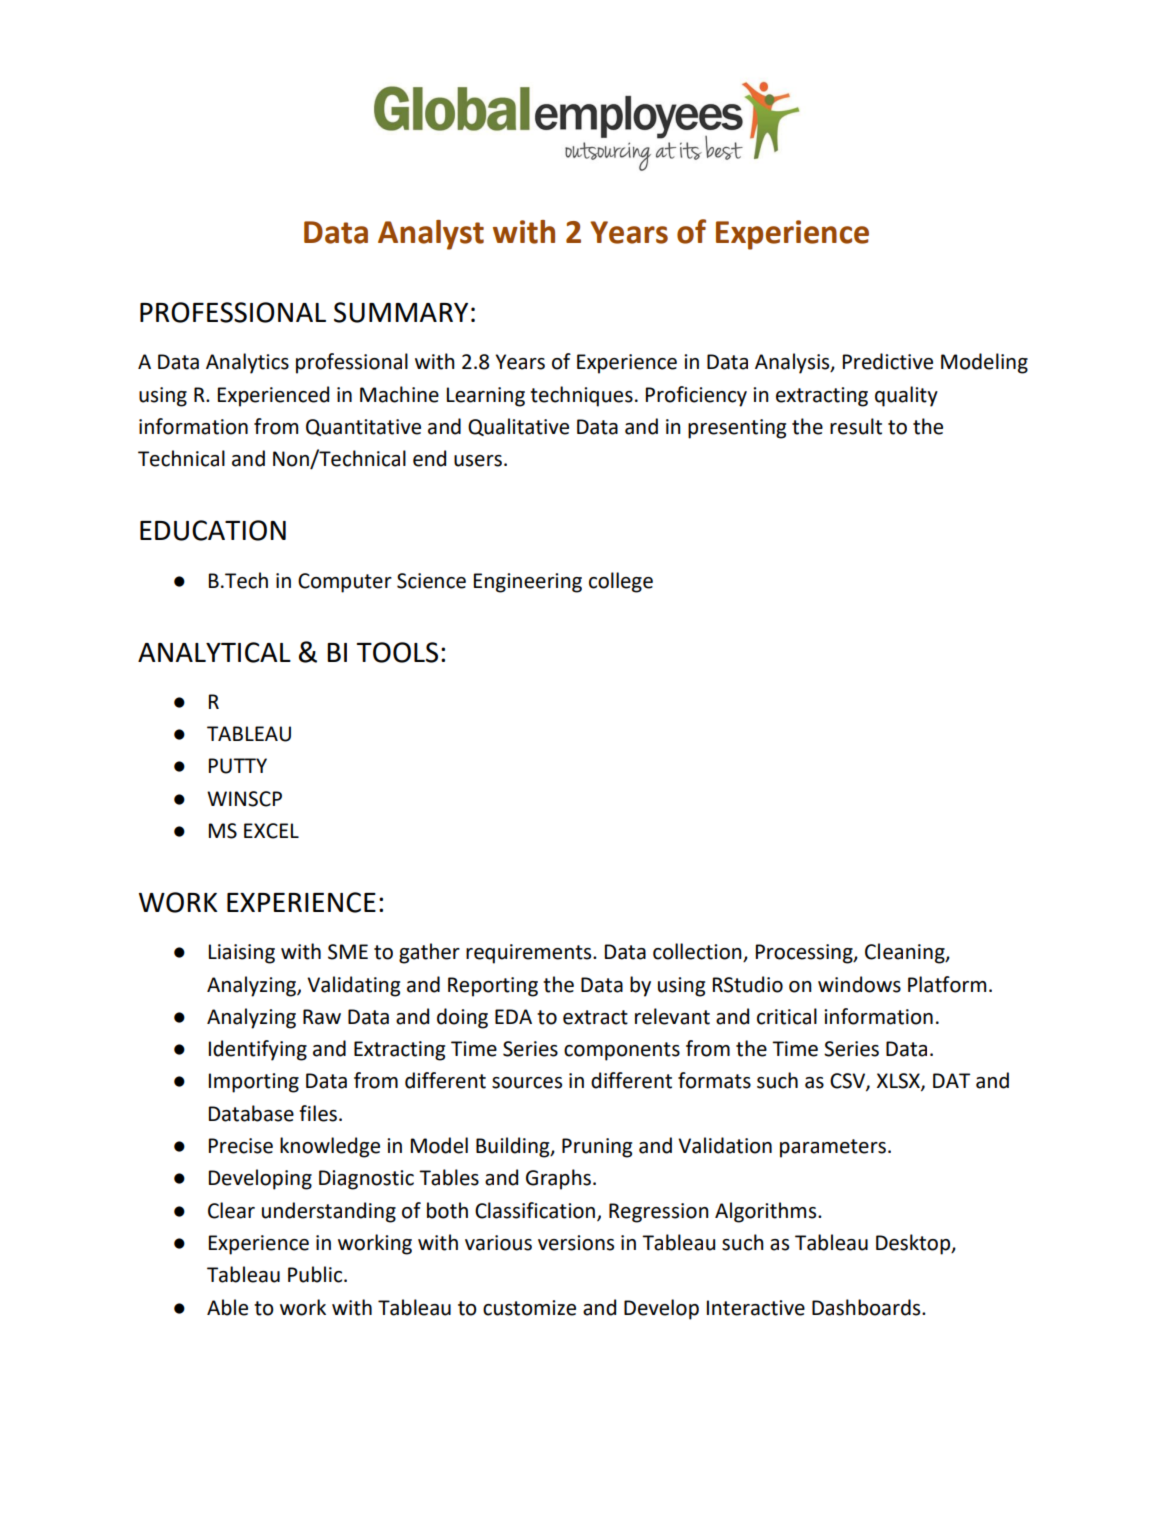 This page has width=1173, height=1518. What do you see at coordinates (431, 235) in the page?
I see `Analyst` at bounding box center [431, 235].
